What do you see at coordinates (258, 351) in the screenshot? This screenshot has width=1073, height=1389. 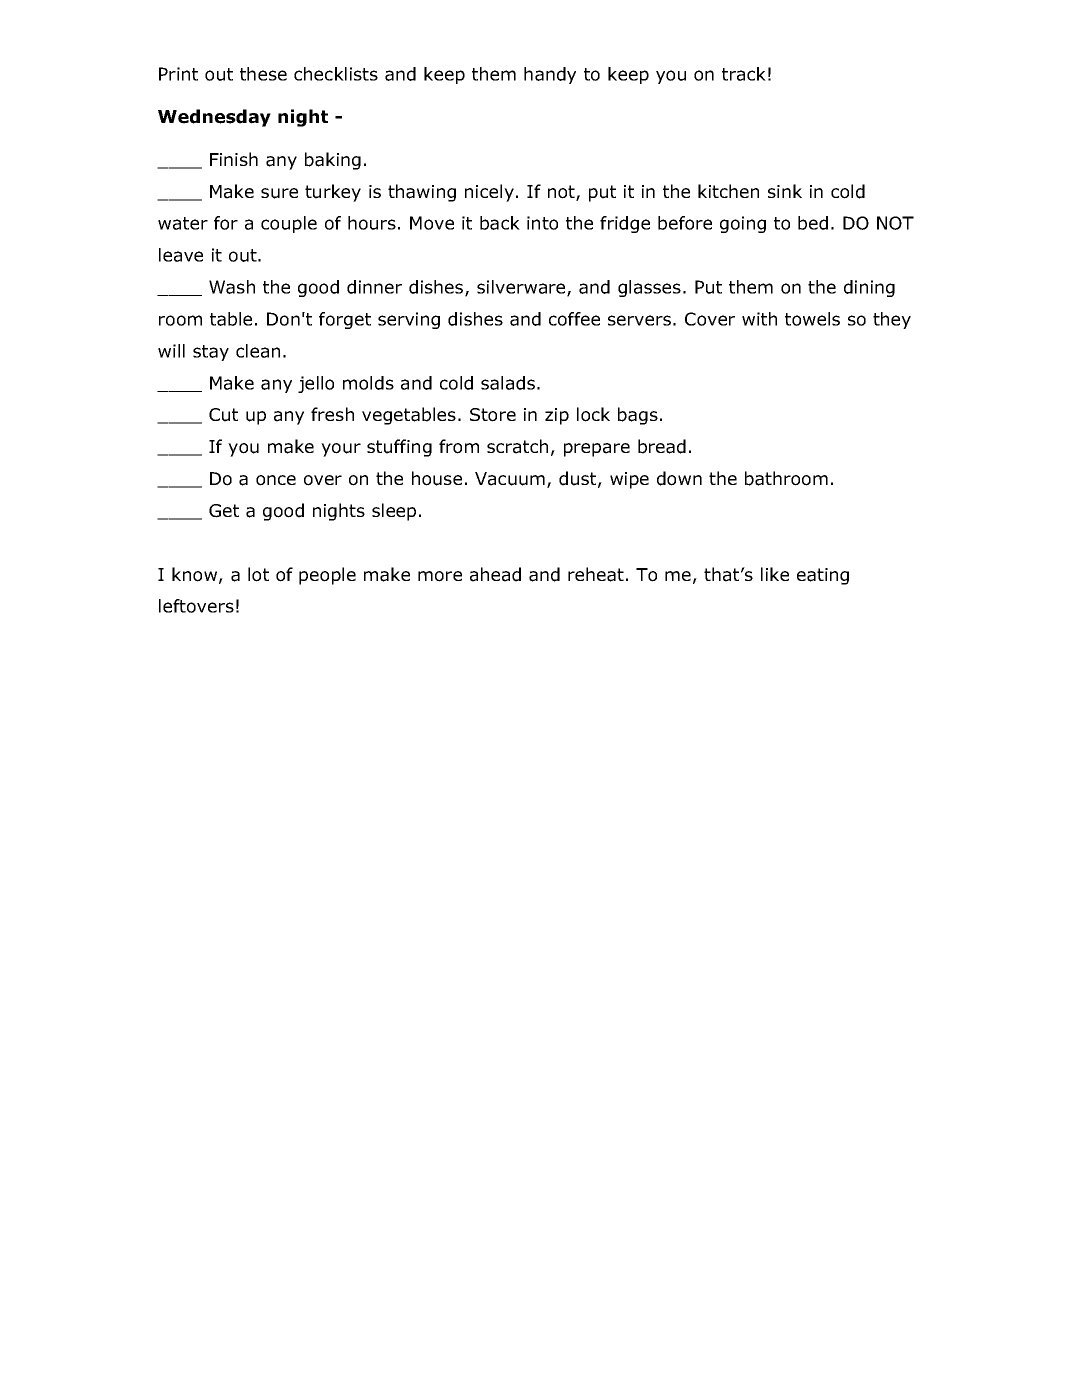 I see `clean` at bounding box center [258, 351].
